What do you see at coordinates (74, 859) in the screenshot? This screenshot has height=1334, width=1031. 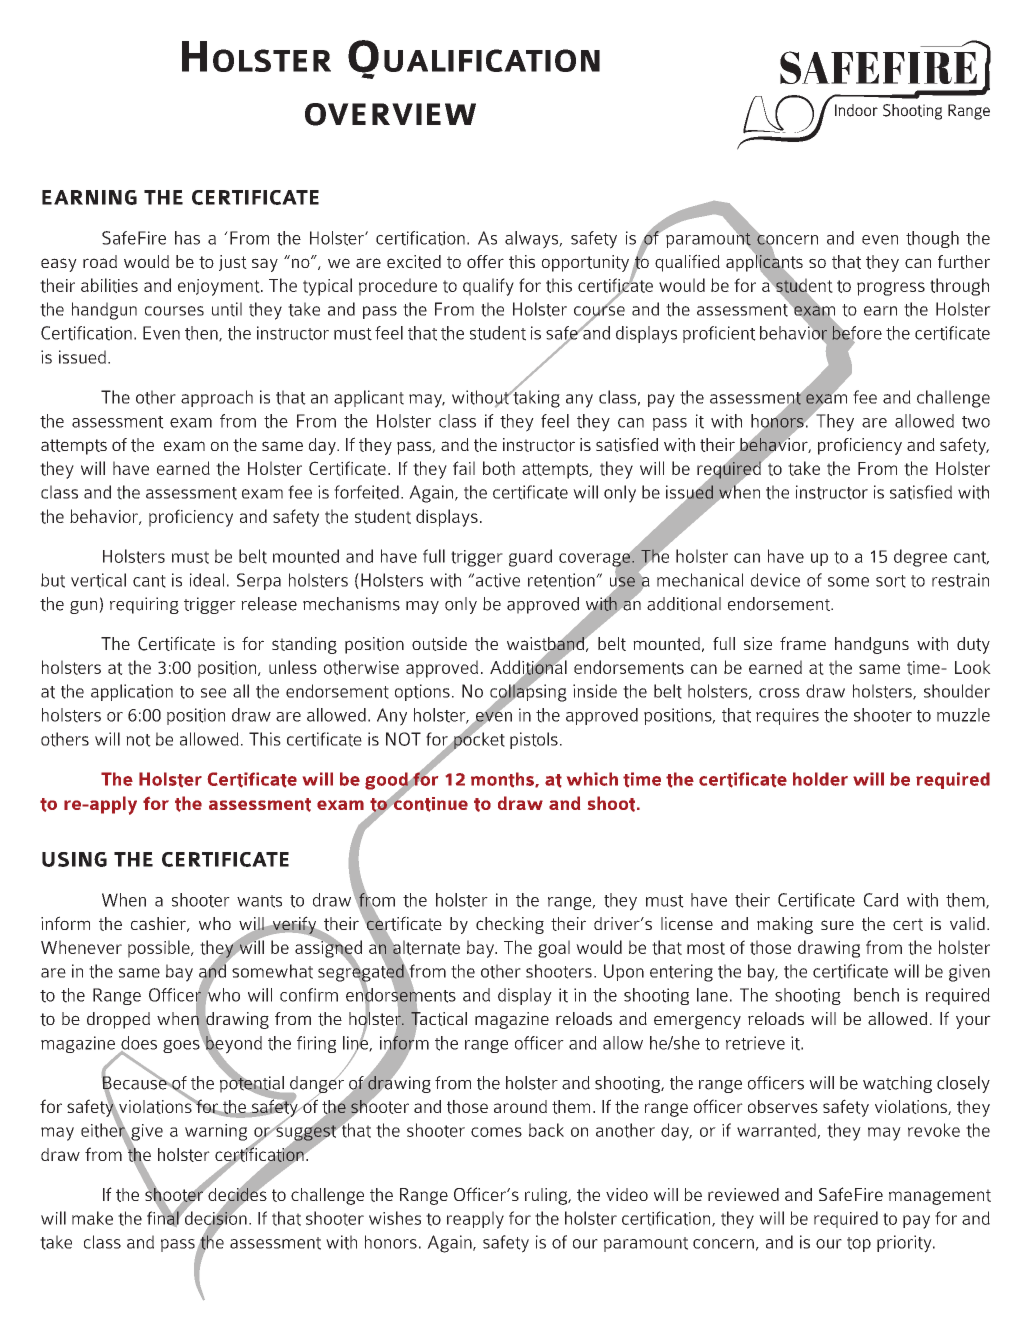 I see `USING` at bounding box center [74, 859].
